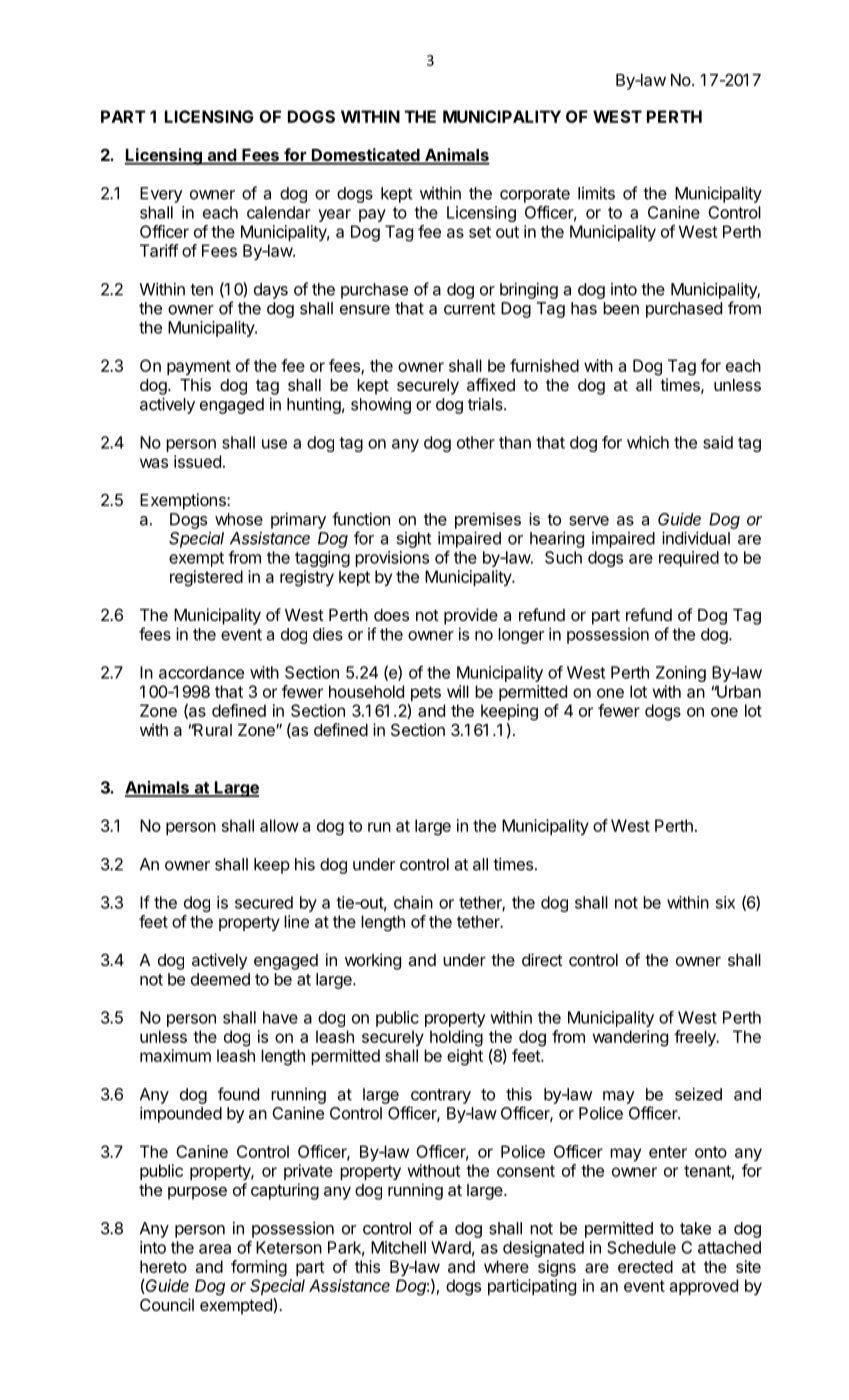 The width and height of the image is (849, 1400). I want to click on Zoning, so click(681, 674).
